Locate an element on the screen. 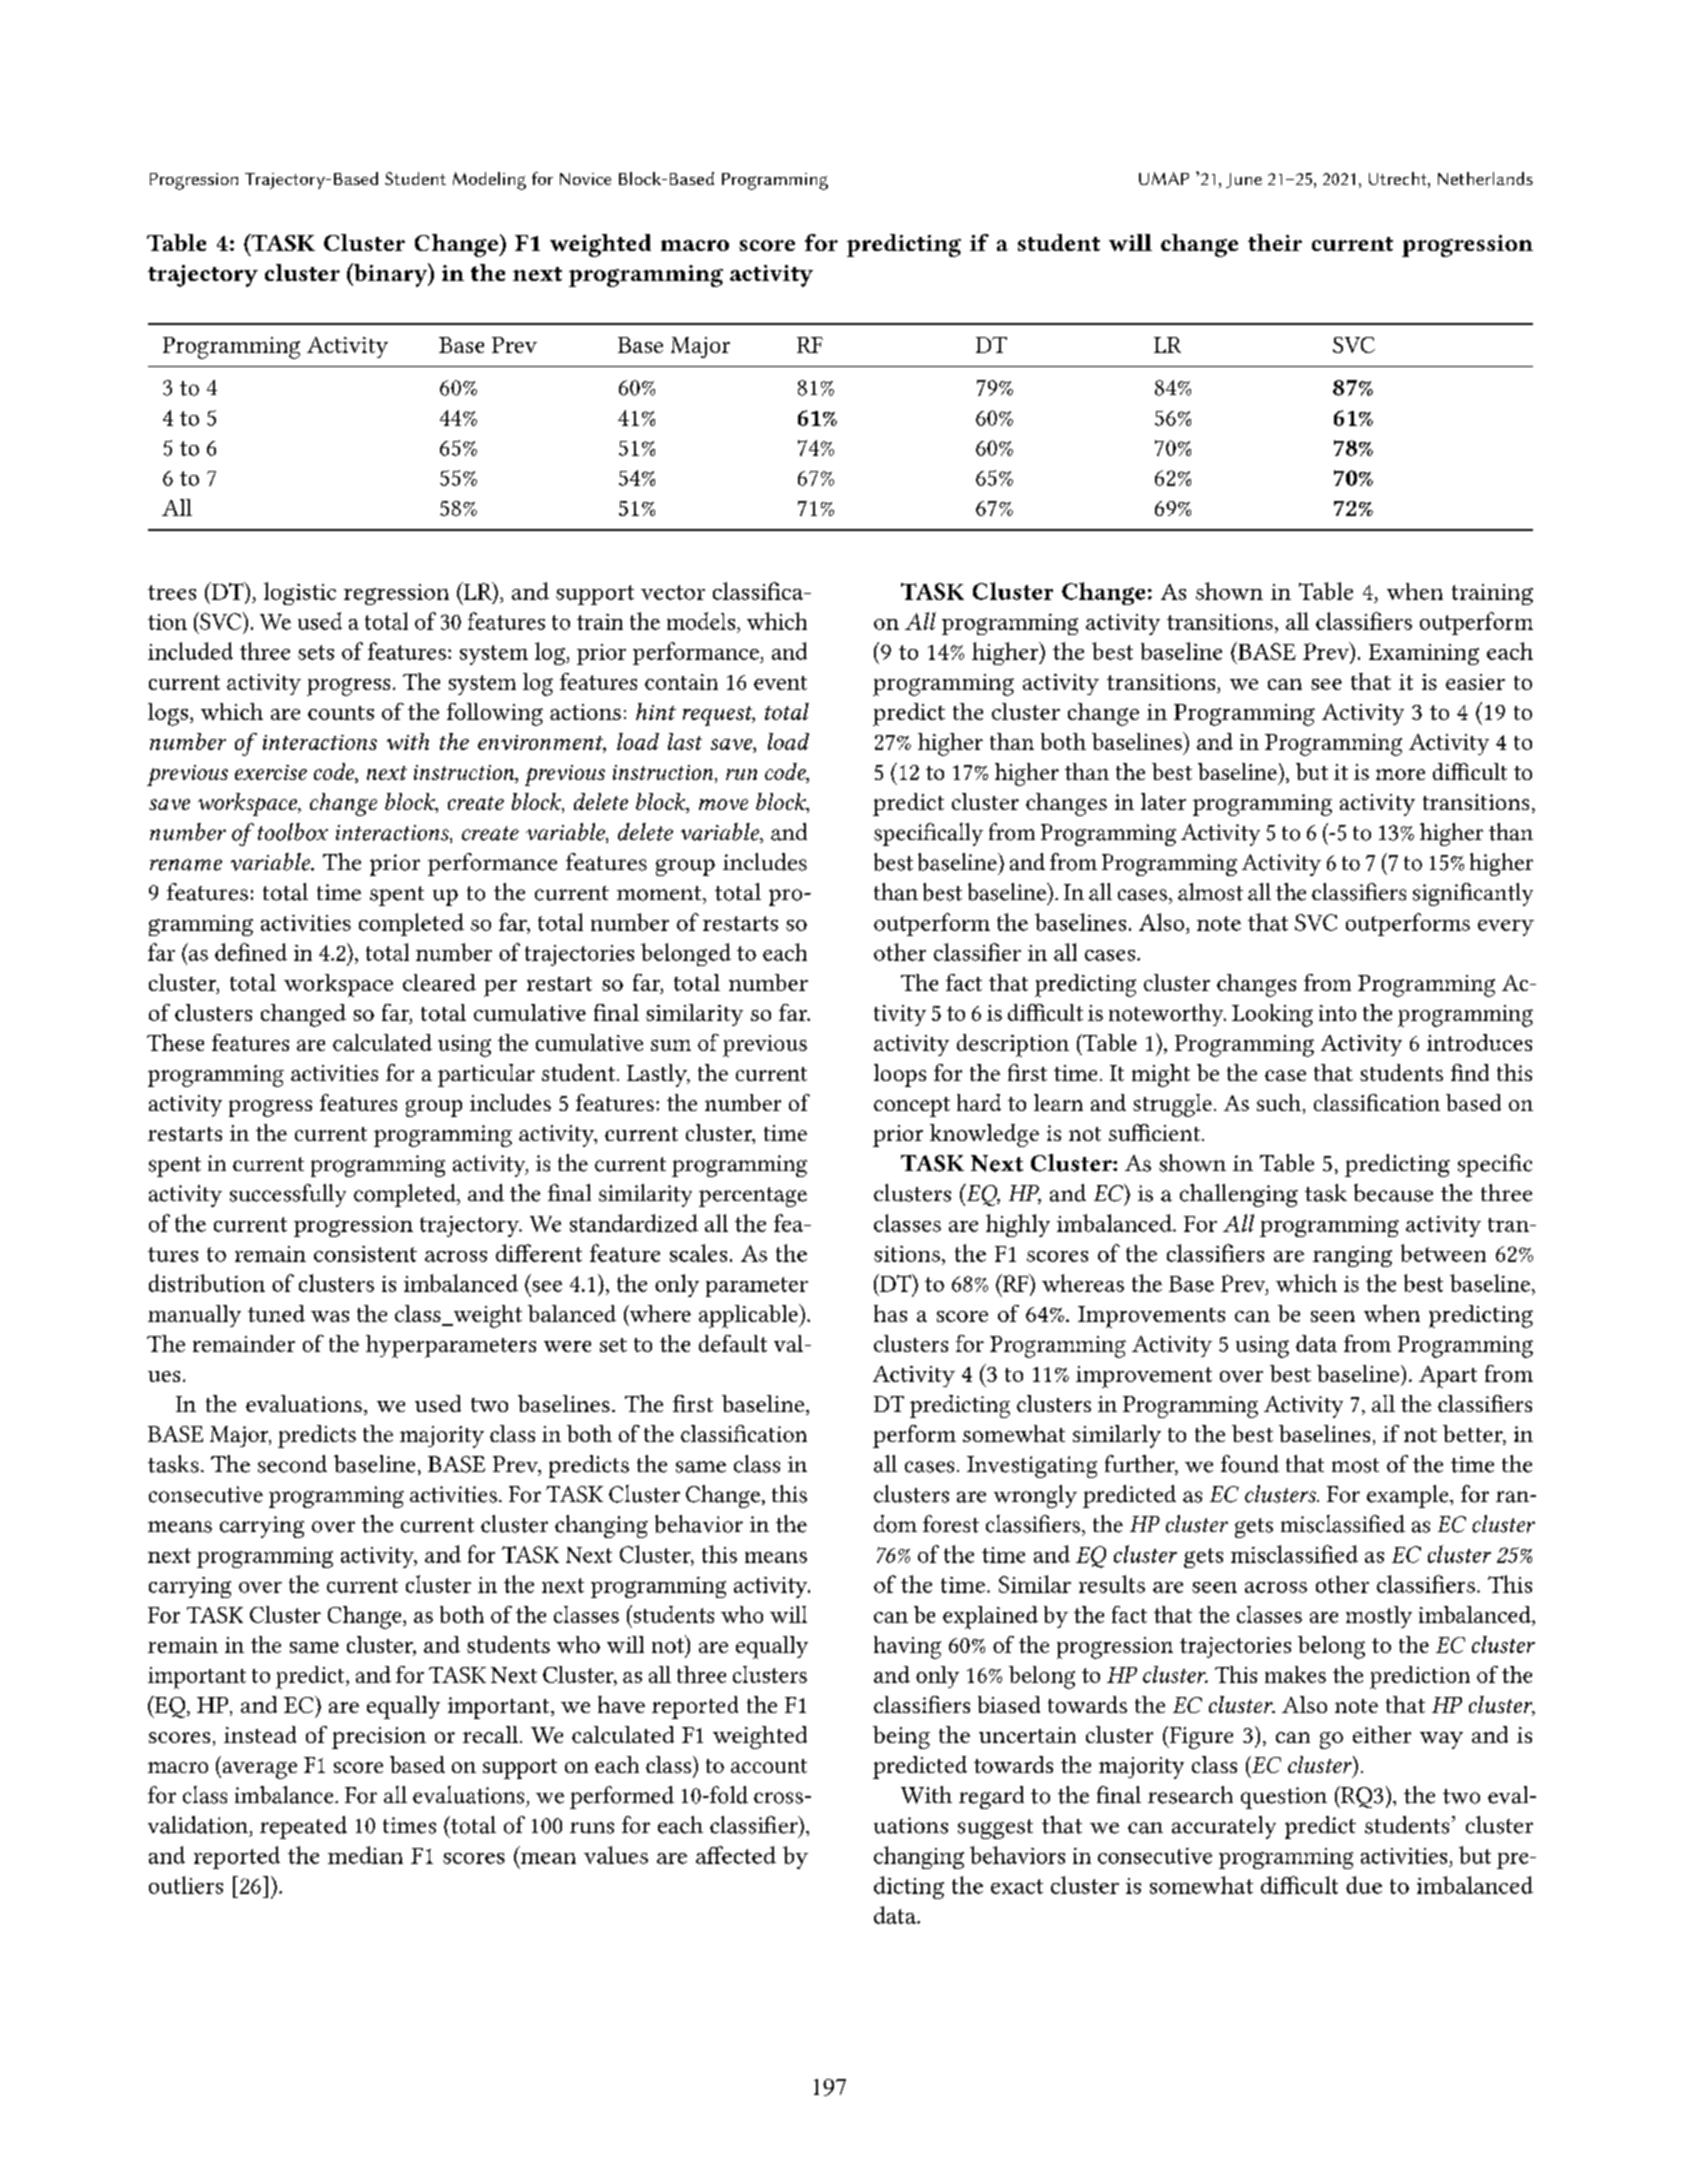 The height and width of the screenshot is (2175, 1681). loops is located at coordinates (900, 1075).
